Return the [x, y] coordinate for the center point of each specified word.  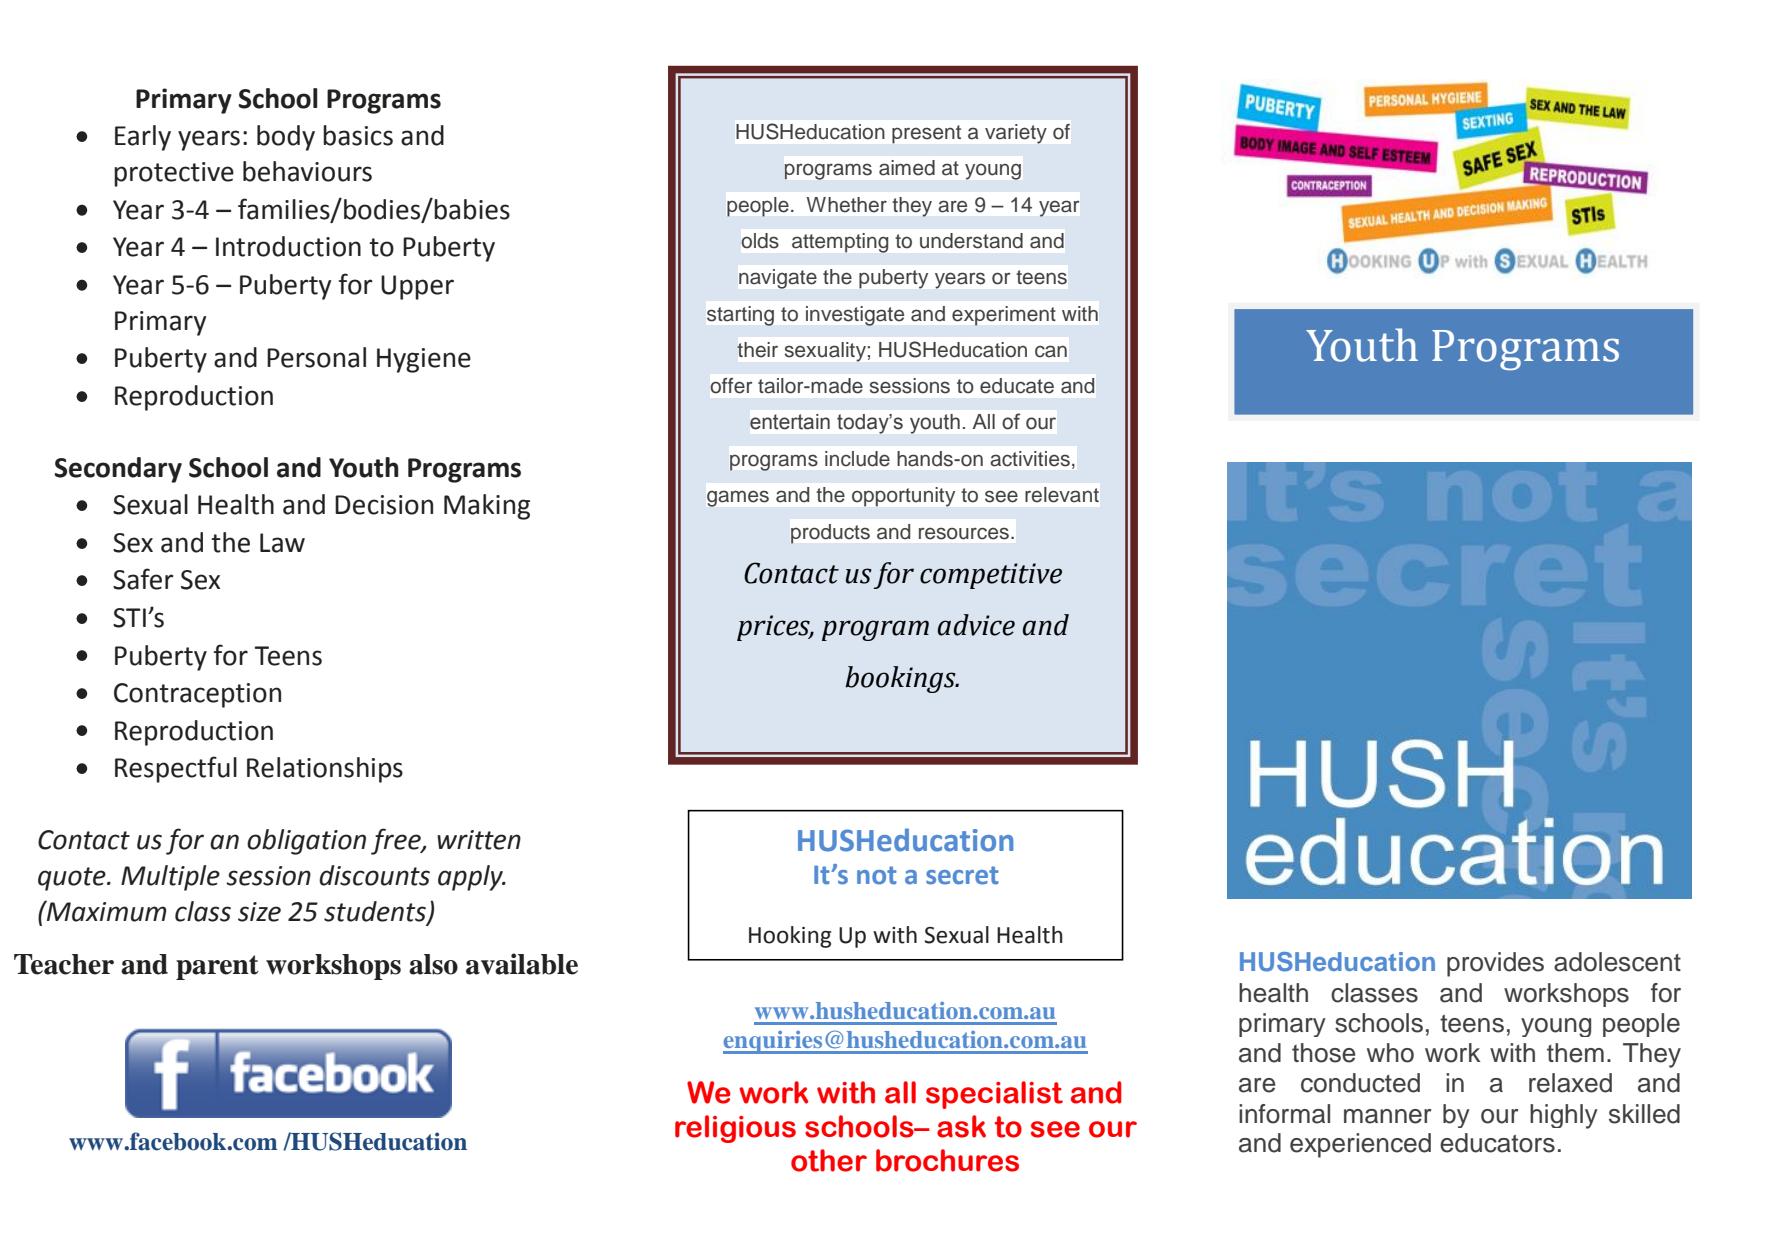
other [829, 1160]
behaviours [307, 171]
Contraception [197, 695]
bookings [901, 679]
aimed [907, 168]
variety [1016, 134]
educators [1497, 1143]
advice [976, 625]
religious [735, 1129]
